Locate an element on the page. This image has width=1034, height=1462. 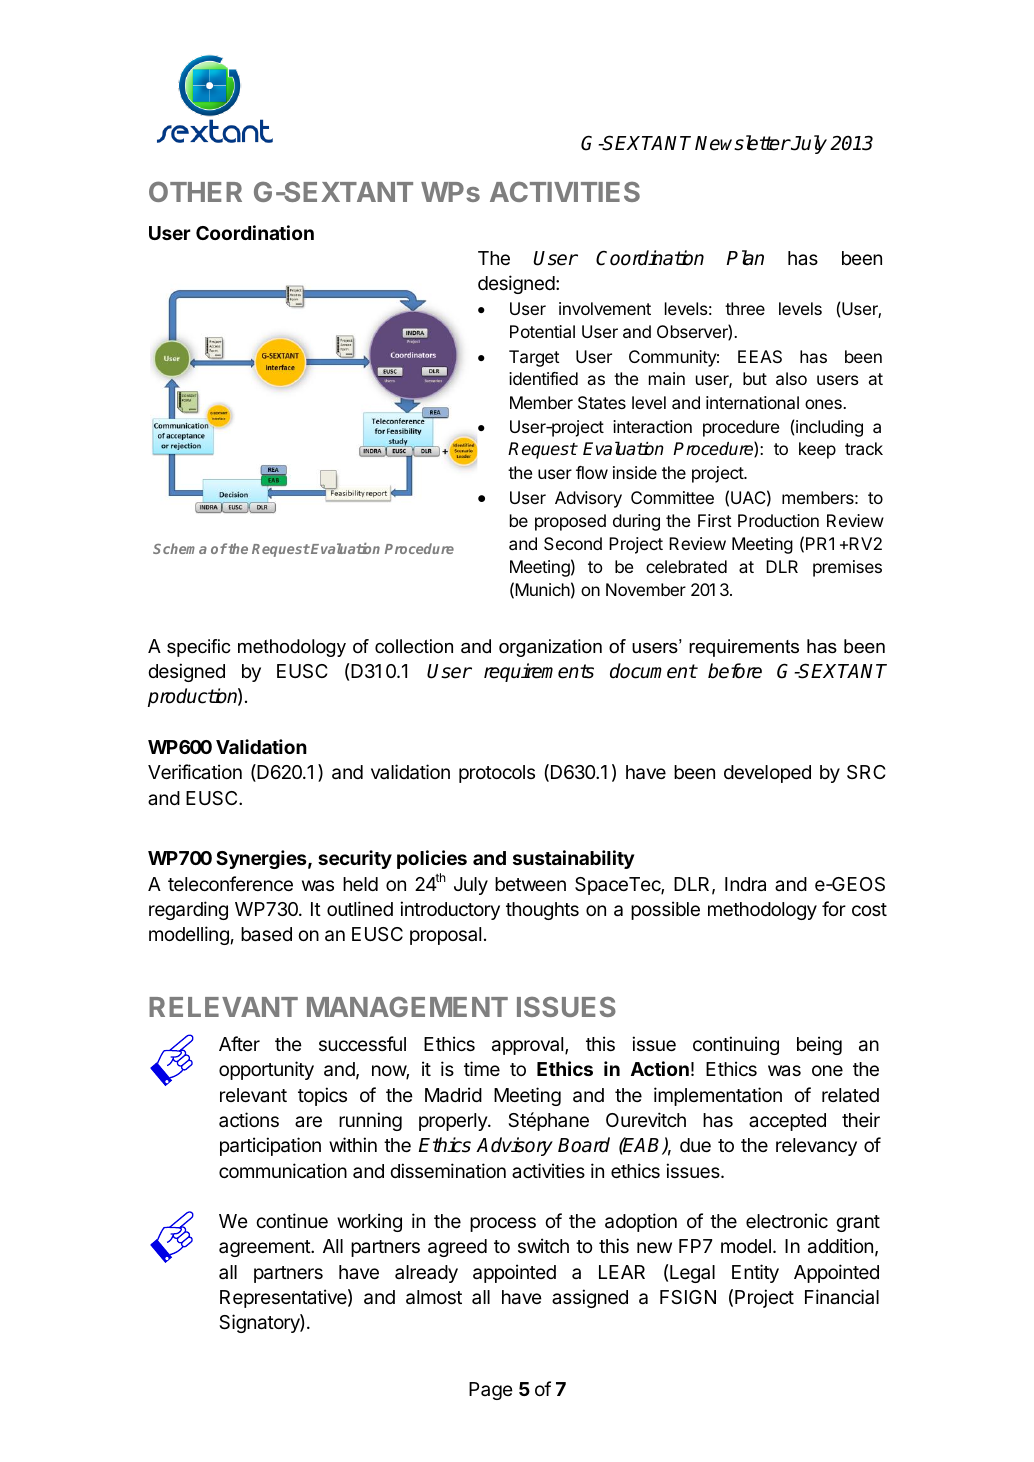
keep is located at coordinates (817, 450).
